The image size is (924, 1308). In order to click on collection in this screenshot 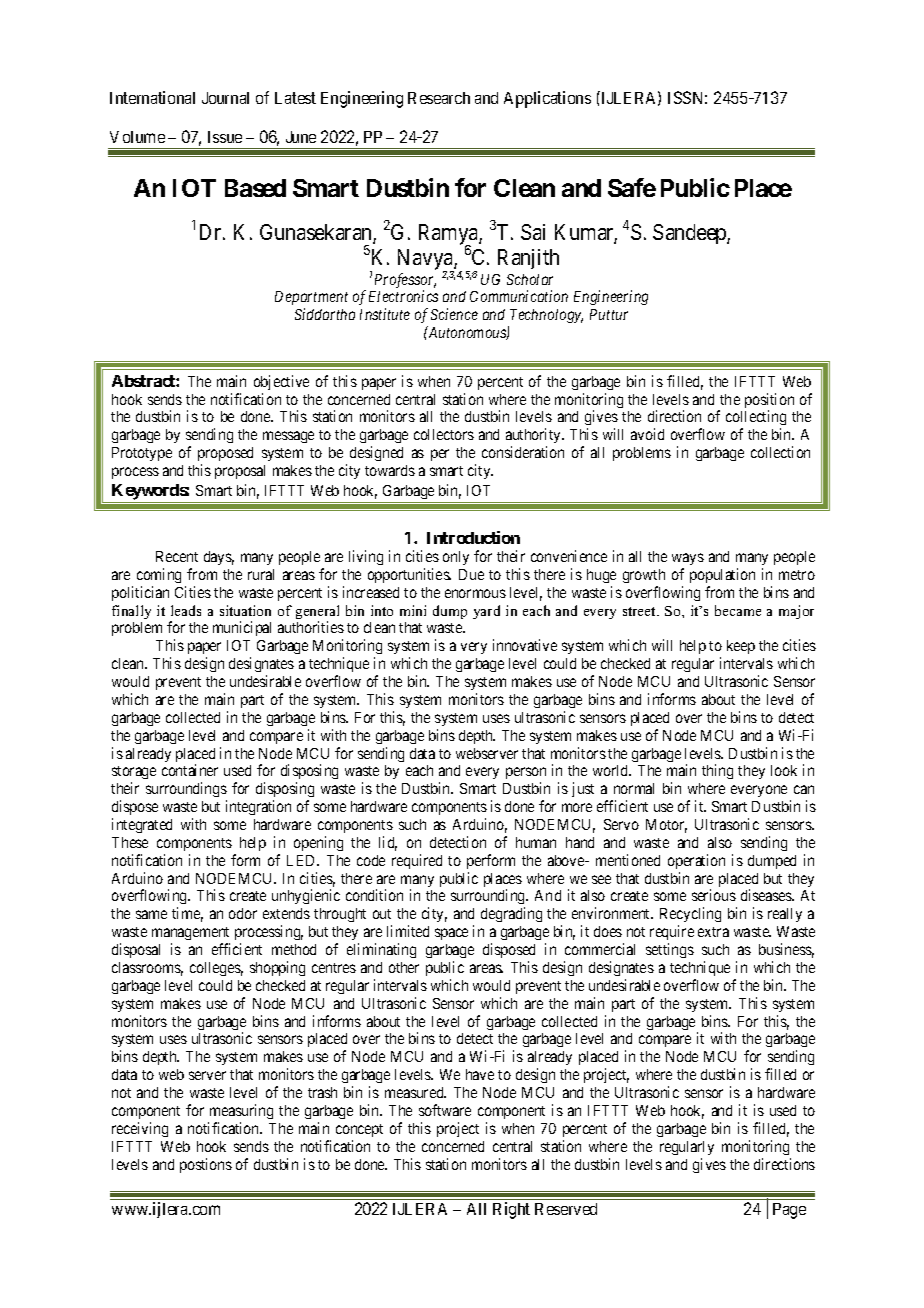, I will do `click(780, 452)`.
